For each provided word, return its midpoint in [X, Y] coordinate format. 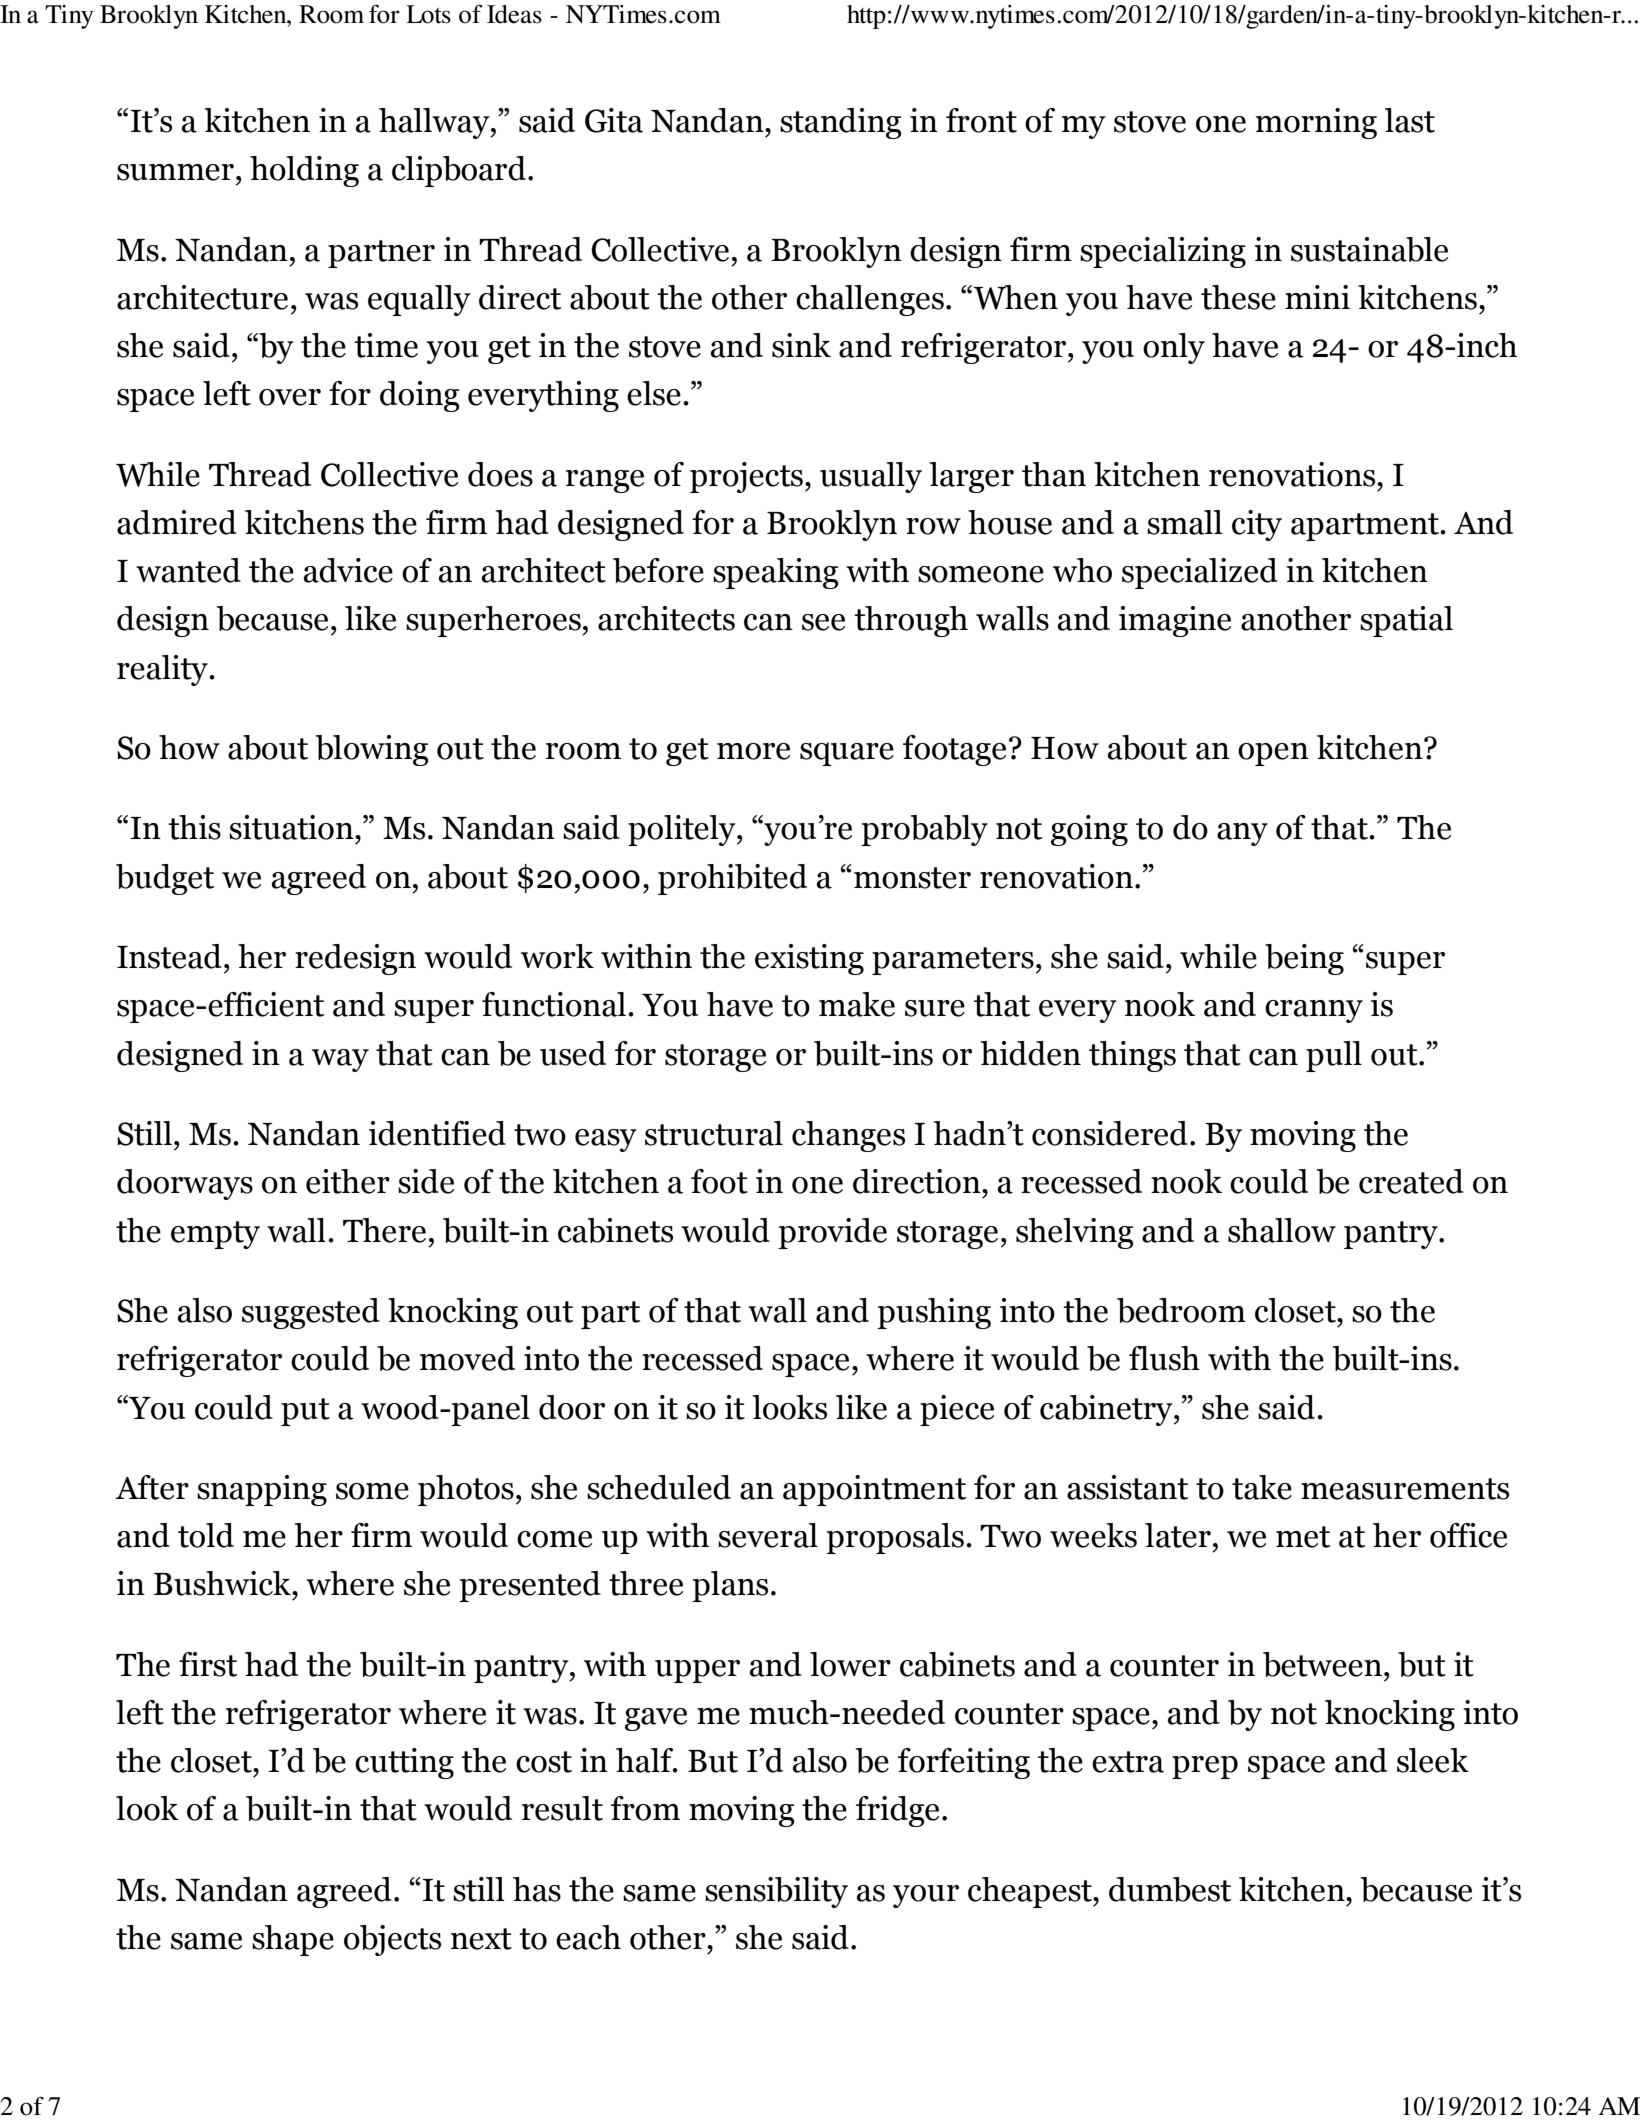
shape [293, 1940]
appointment [874, 1490]
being [1304, 959]
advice [348, 570]
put [305, 1412]
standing [841, 123]
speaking [776, 573]
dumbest [1170, 1889]
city [1257, 525]
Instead [169, 956]
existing [809, 959]
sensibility [776, 1892]
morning [1316, 123]
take [1262, 1487]
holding [304, 171]
